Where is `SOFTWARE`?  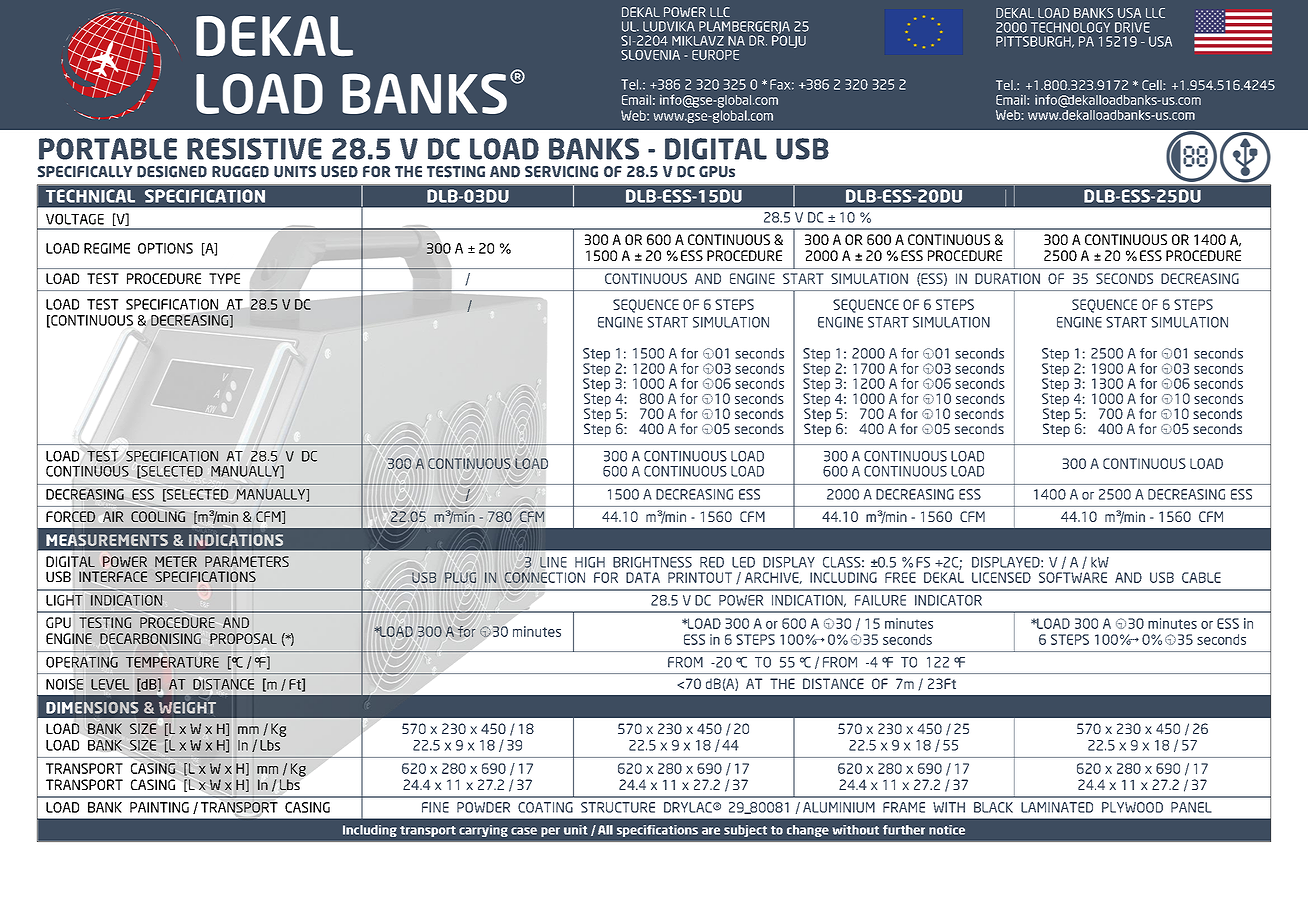
SOFTWARE is located at coordinates (1073, 577).
